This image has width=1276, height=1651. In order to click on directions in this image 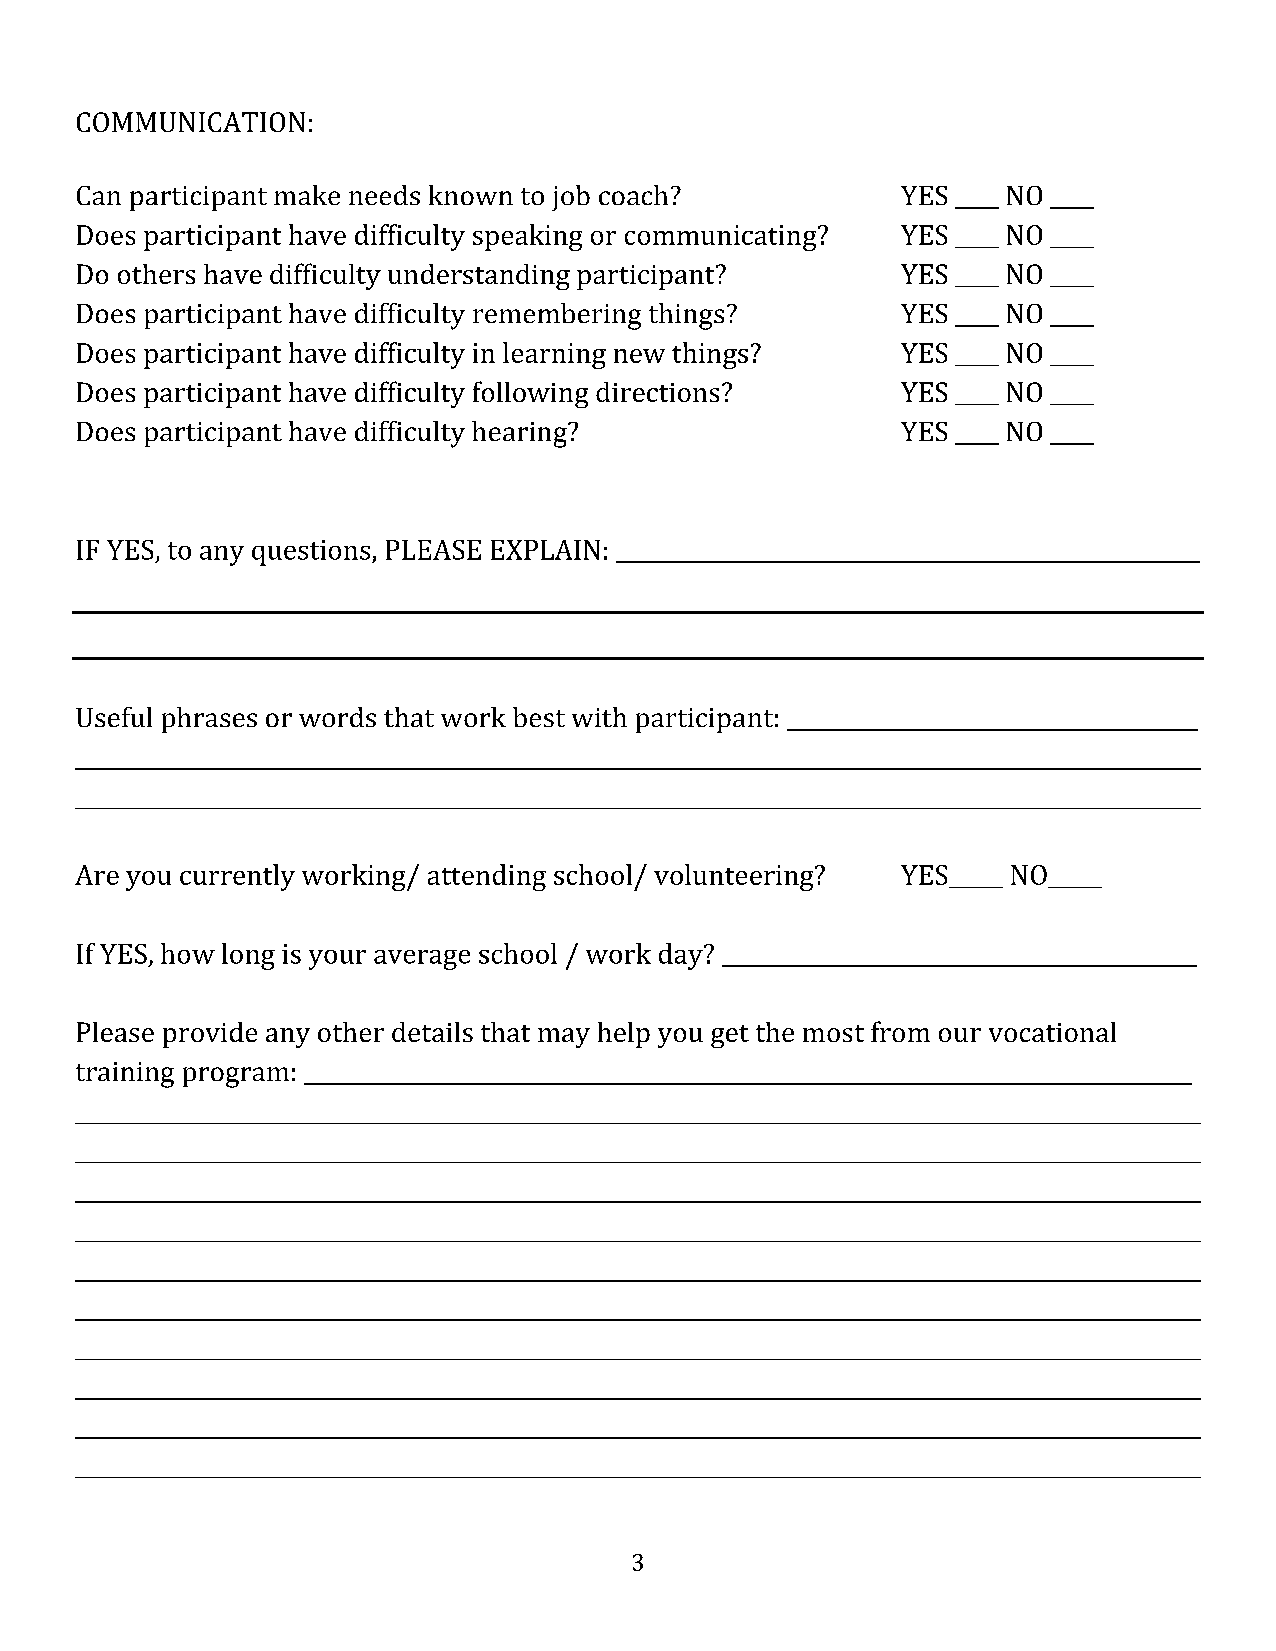, I will do `click(657, 392)`.
